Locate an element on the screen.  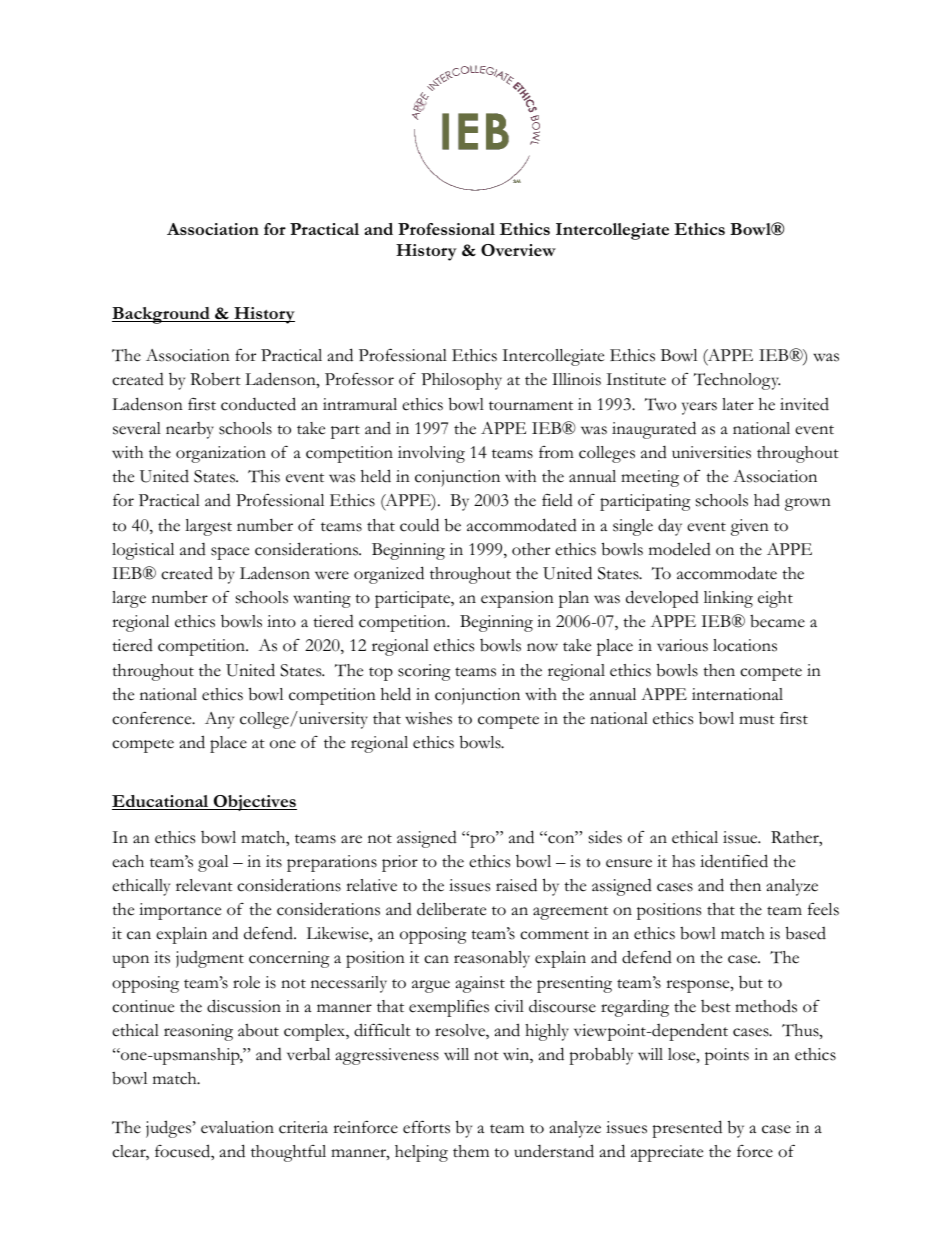
them is located at coordinates (471, 1151).
